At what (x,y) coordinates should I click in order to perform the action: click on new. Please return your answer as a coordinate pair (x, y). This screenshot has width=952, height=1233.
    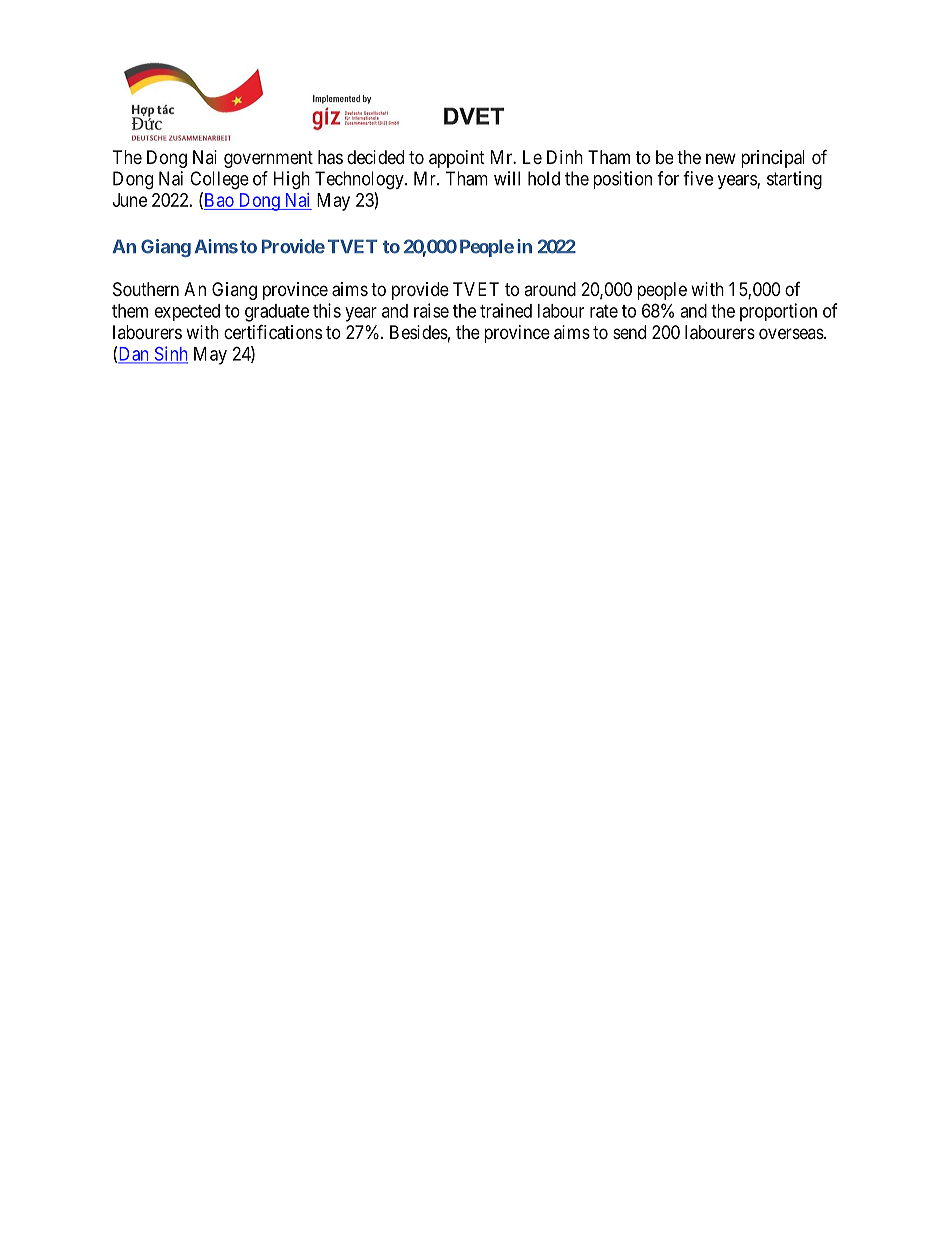
    Looking at the image, I should click on (721, 158).
